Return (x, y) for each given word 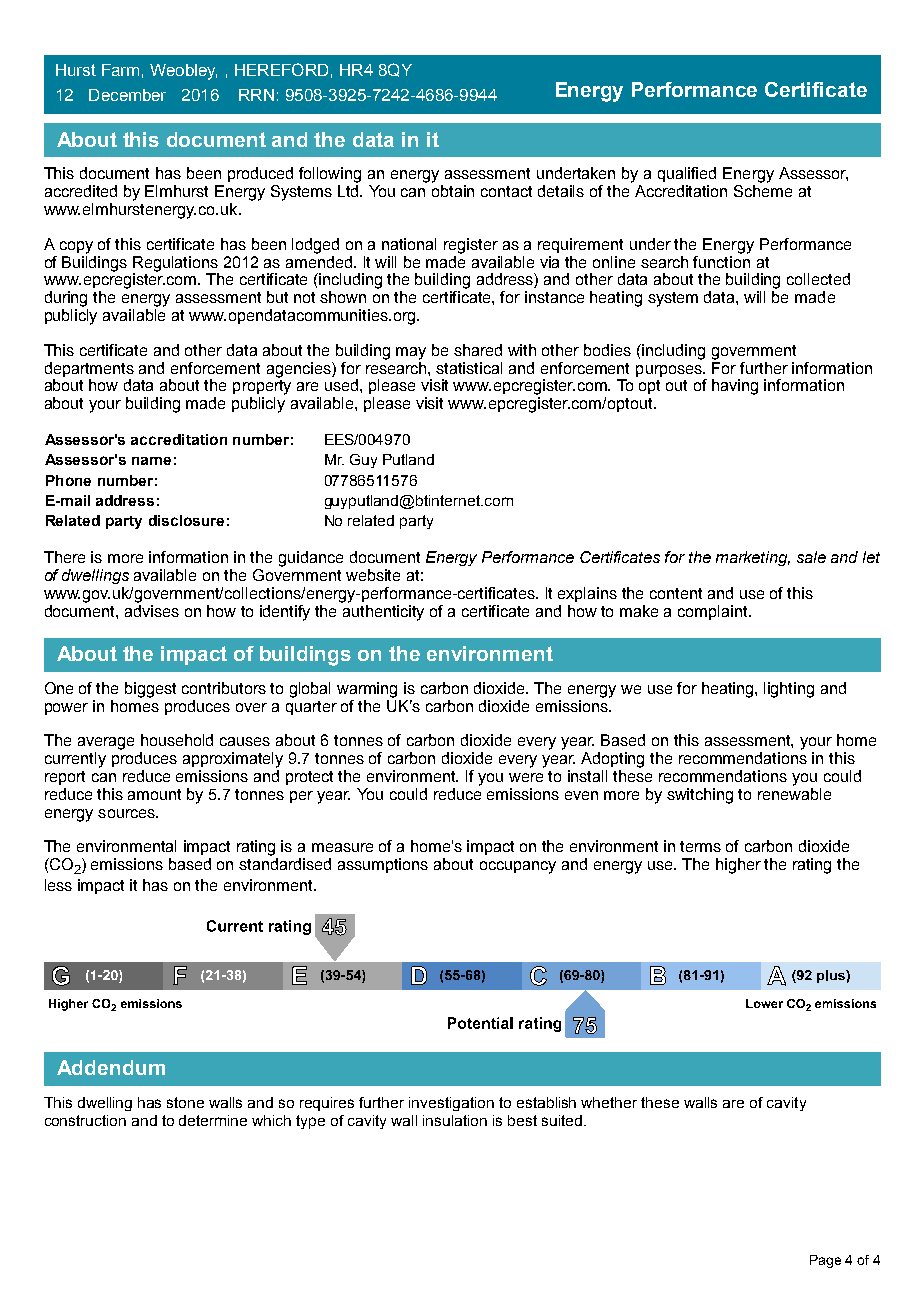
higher (738, 866)
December (127, 95)
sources (127, 813)
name (151, 461)
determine (213, 1120)
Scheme (763, 191)
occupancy (518, 867)
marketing (753, 558)
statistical (469, 368)
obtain (453, 191)
